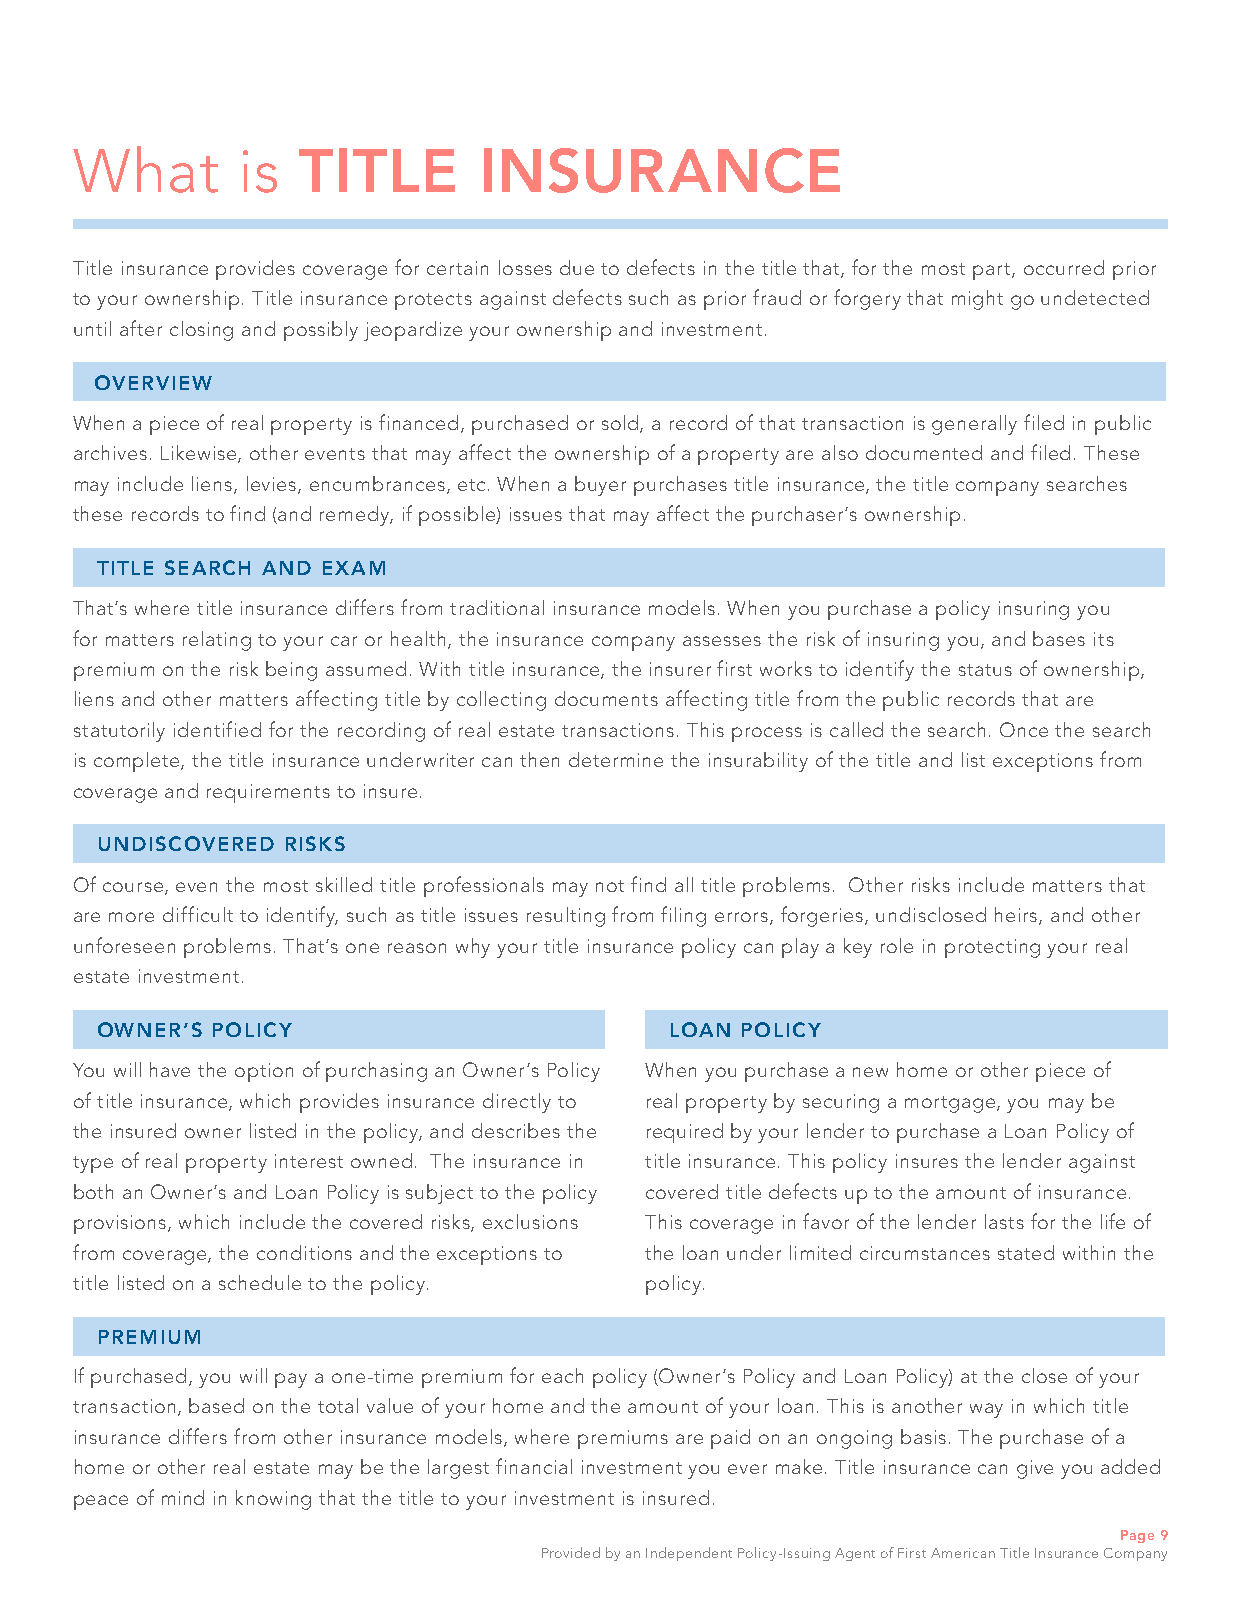 This screenshot has width=1241, height=1606. Describe the element at coordinates (571, 1552) in the screenshot. I see `Provided` at that location.
